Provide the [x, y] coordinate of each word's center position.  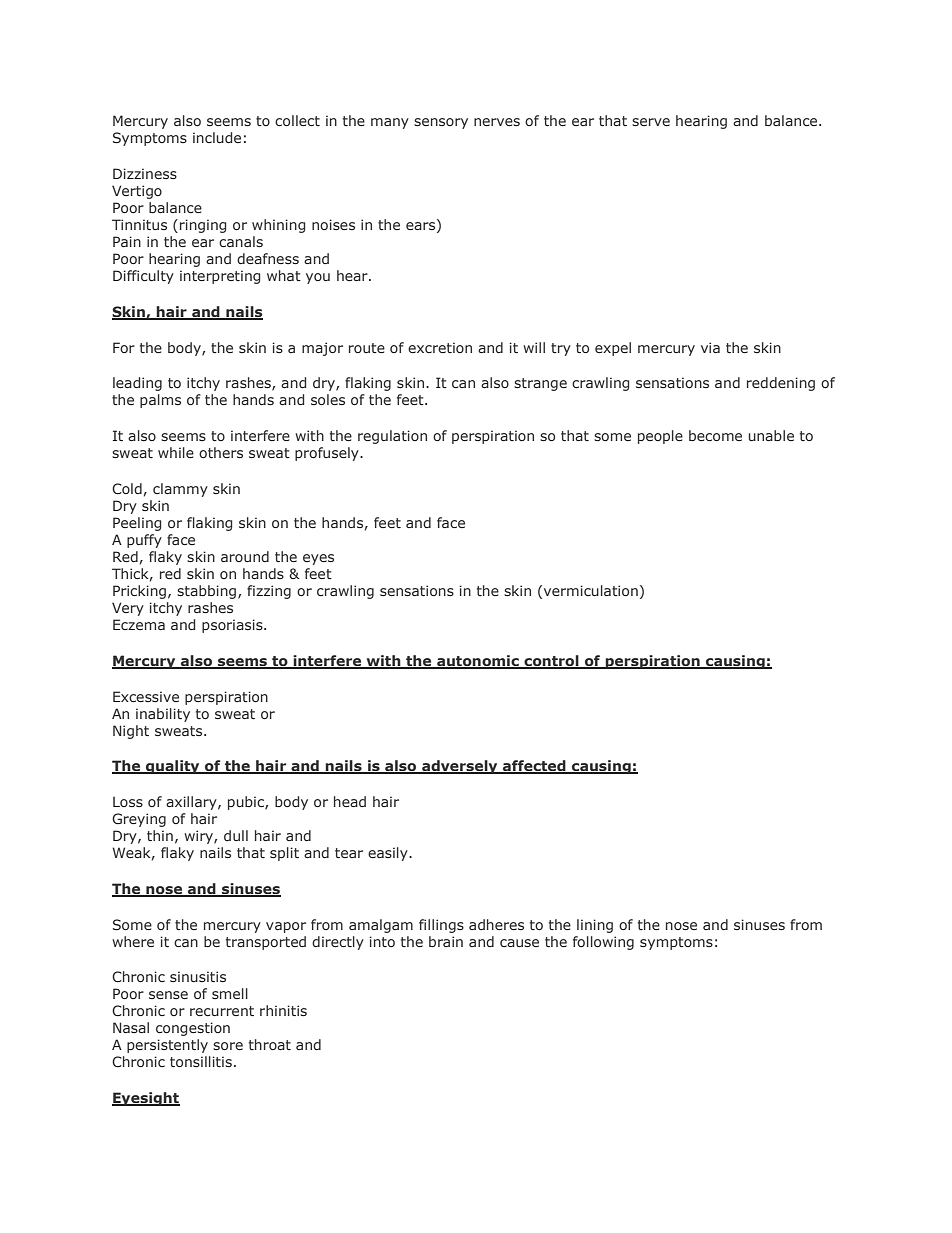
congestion [193, 1029]
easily [389, 854]
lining [595, 926]
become [715, 435]
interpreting [220, 277]
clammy [180, 490]
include [217, 137]
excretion [440, 347]
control [551, 662]
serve [651, 122]
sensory [441, 123]
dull [236, 835]
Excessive [146, 696]
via [710, 347]
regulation [392, 437]
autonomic [478, 662]
